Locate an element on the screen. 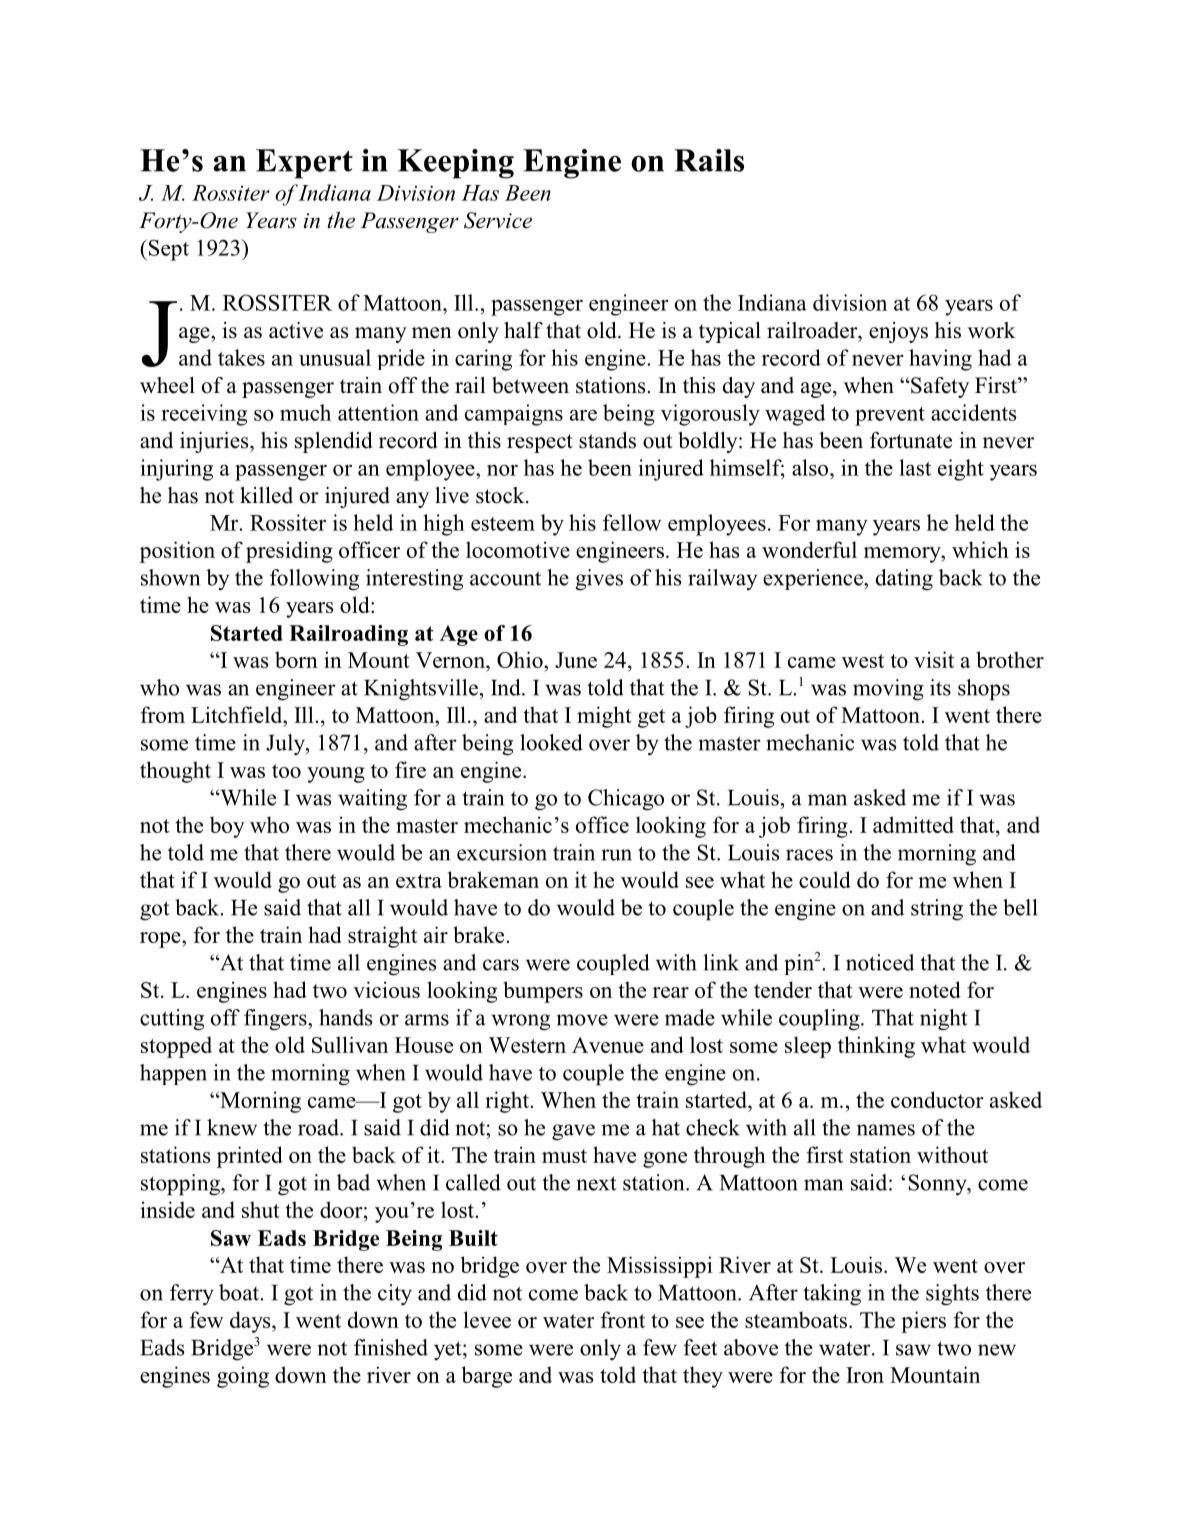  stands is located at coordinates (607, 440).
